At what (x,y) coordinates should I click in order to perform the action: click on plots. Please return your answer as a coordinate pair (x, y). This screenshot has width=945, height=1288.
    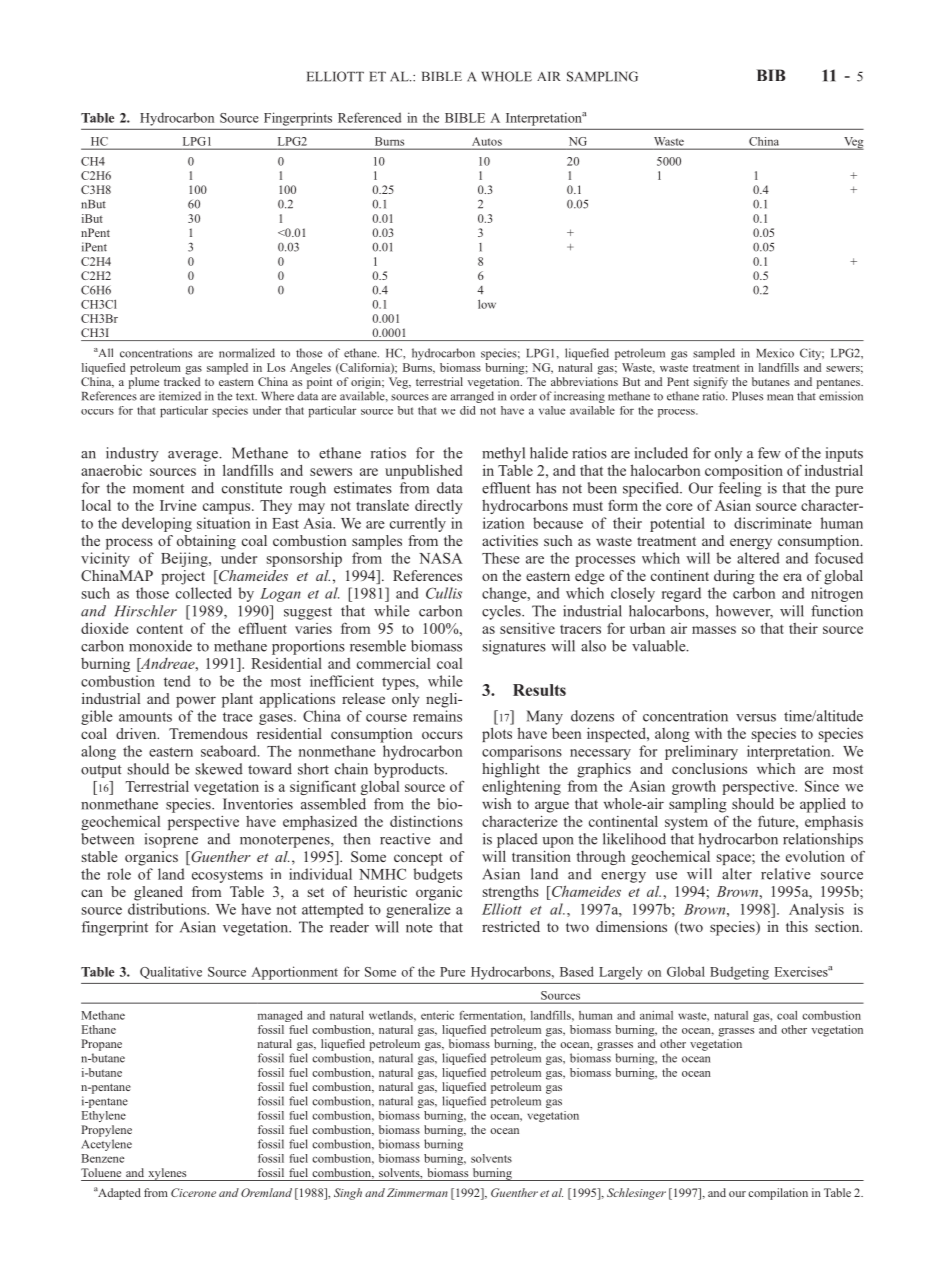
    Looking at the image, I should click on (497, 734).
